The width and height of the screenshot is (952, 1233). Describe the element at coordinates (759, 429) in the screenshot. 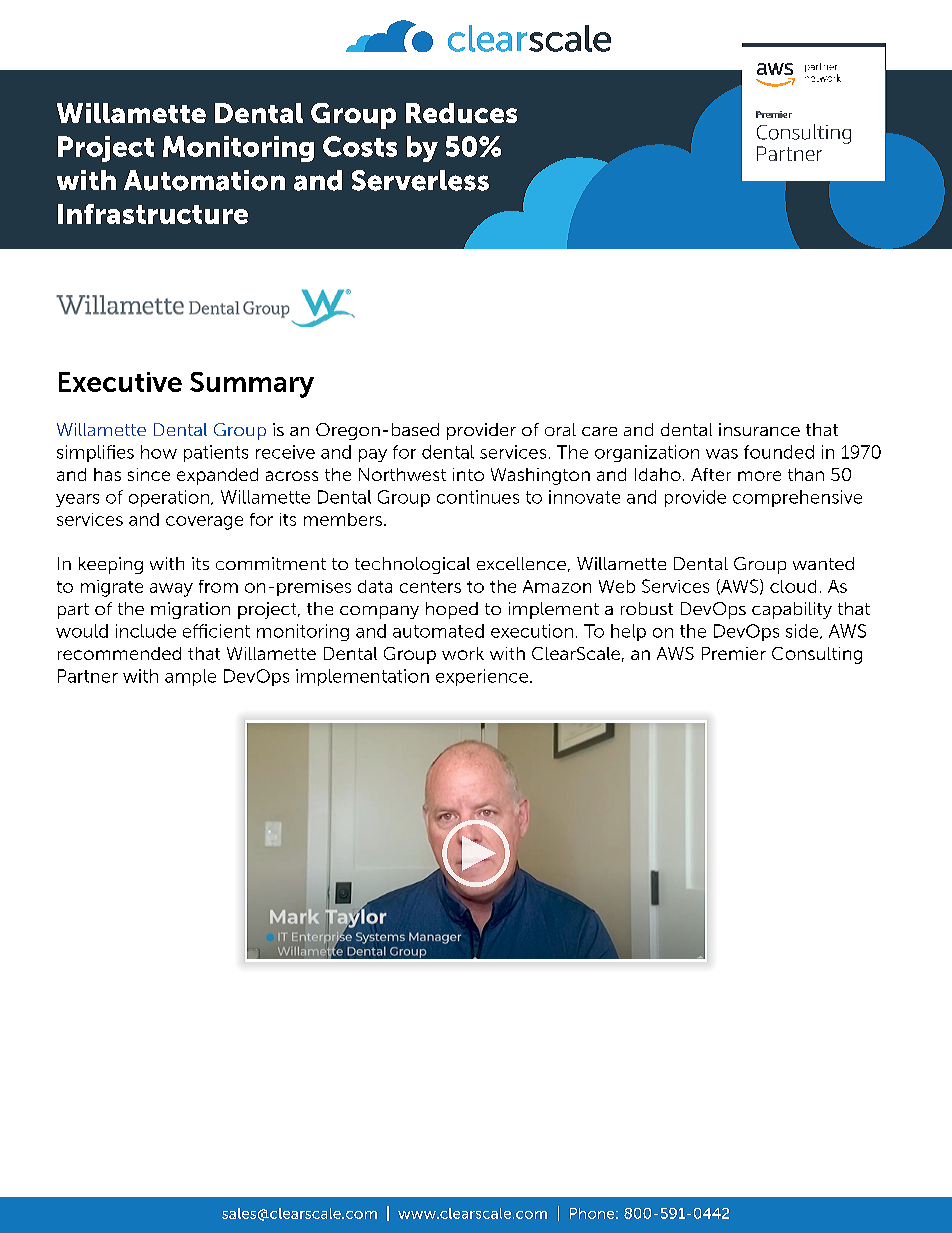

I see `insurance` at that location.
